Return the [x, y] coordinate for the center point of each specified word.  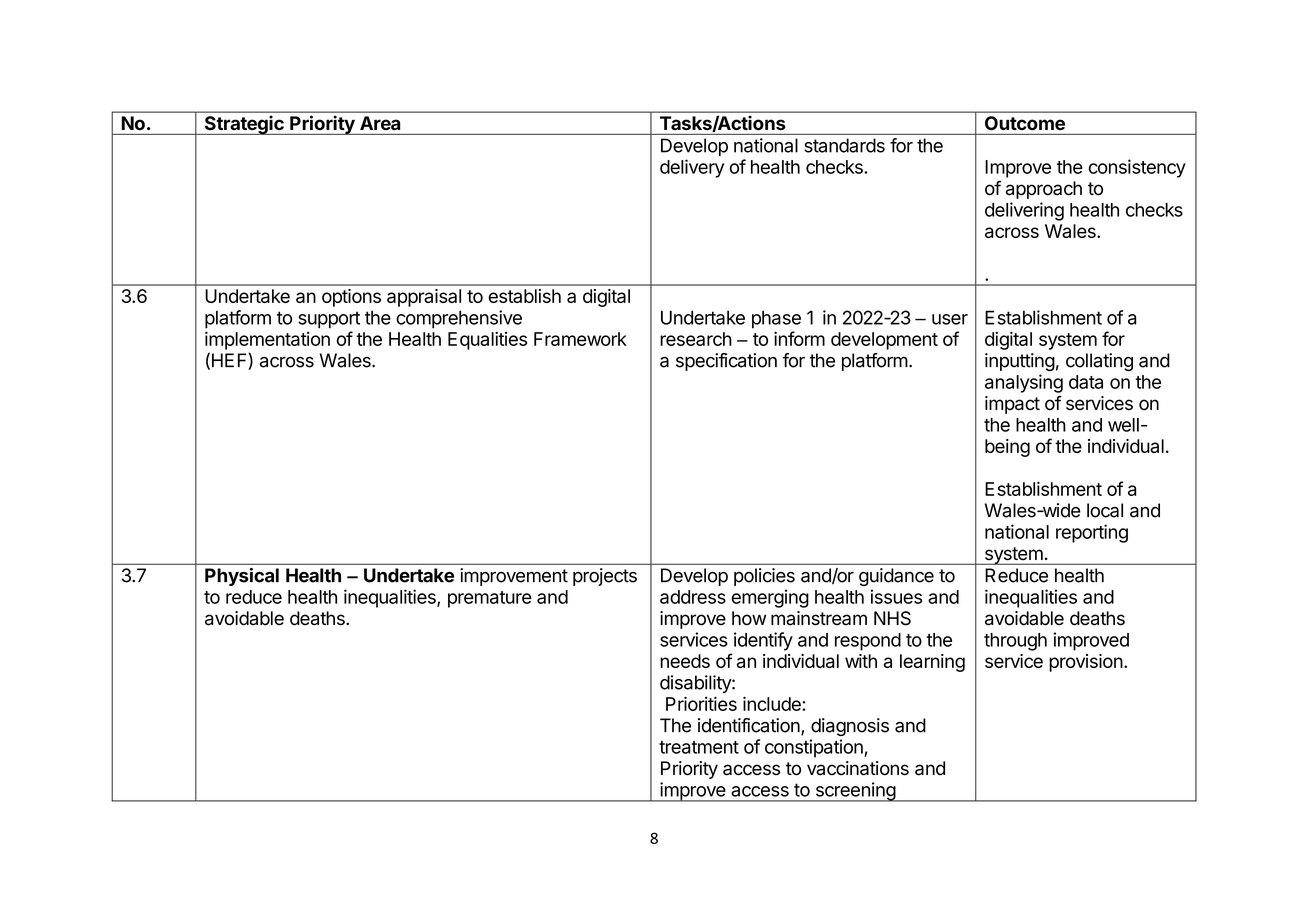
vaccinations [858, 768]
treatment [699, 747]
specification [726, 362]
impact [1012, 405]
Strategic [244, 125]
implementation [267, 340]
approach [1044, 190]
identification [750, 726]
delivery [692, 168]
